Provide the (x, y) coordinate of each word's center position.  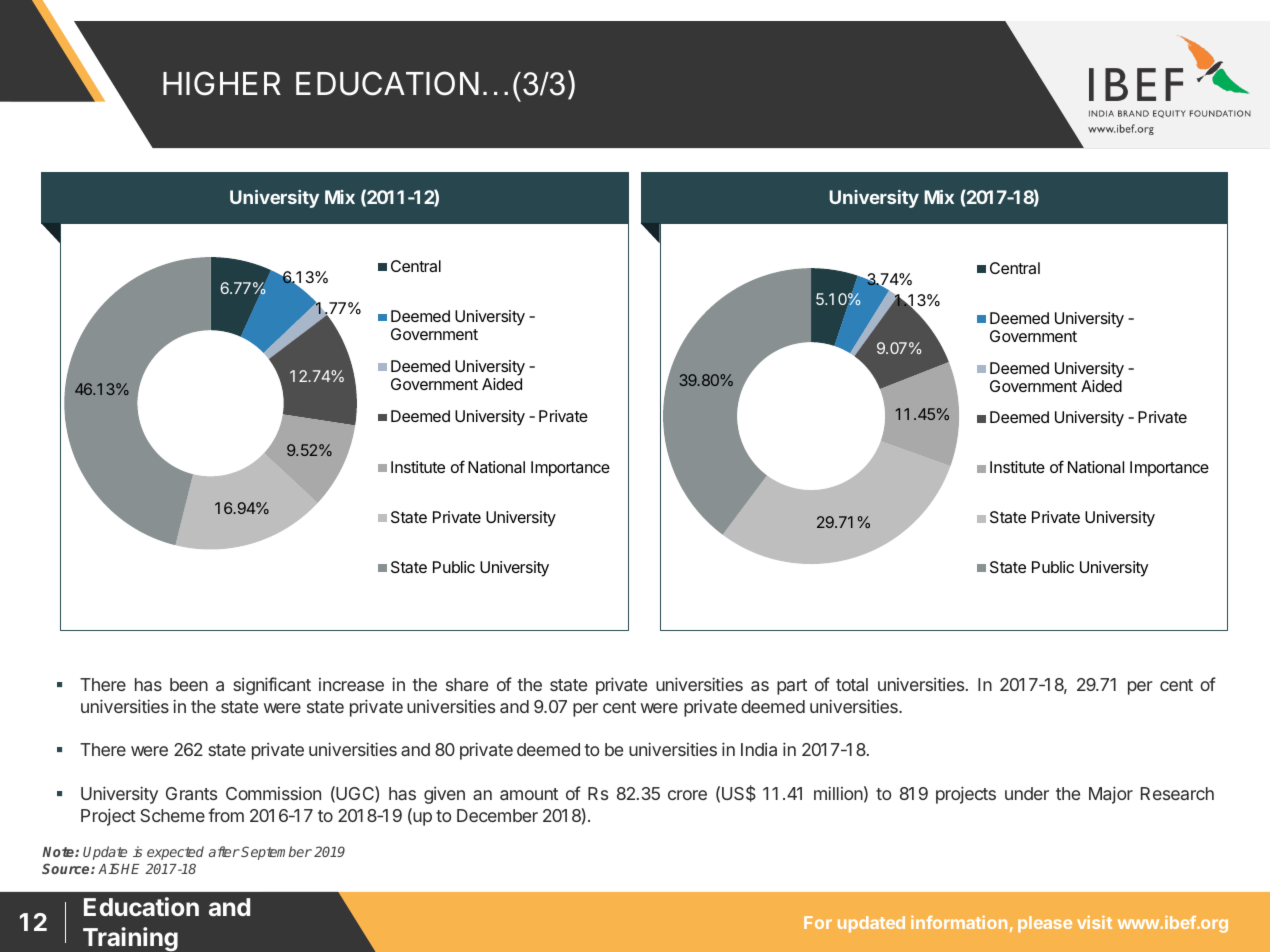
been (189, 684)
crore (687, 795)
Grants (191, 793)
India (759, 749)
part (792, 687)
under (1027, 793)
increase (351, 684)
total (852, 684)
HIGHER (222, 83)
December (497, 815)
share (467, 684)
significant (272, 686)
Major (1111, 795)
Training (130, 939)
